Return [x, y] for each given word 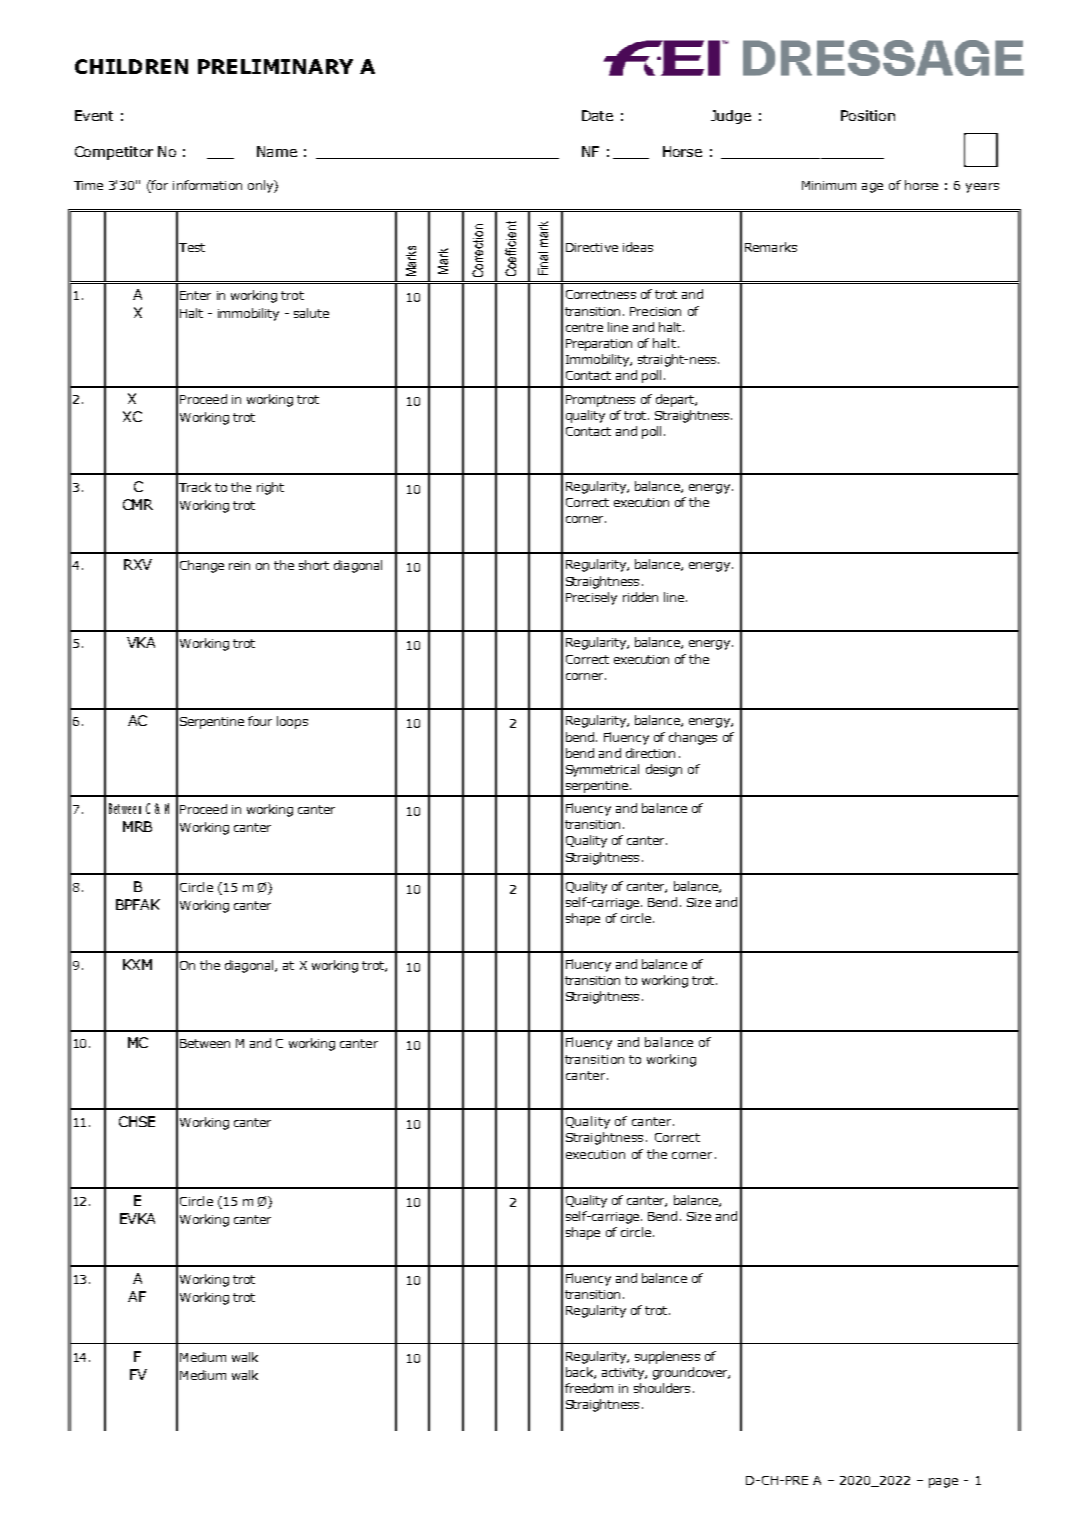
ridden [640, 597]
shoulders [662, 1388]
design [664, 770]
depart [676, 400]
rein [239, 565]
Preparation [599, 345]
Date [597, 115]
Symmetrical [602, 770]
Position [868, 115]
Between [205, 1043]
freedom [589, 1388]
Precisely [591, 598]
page [943, 1483]
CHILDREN [131, 66]
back [580, 1373]
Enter [195, 295]
